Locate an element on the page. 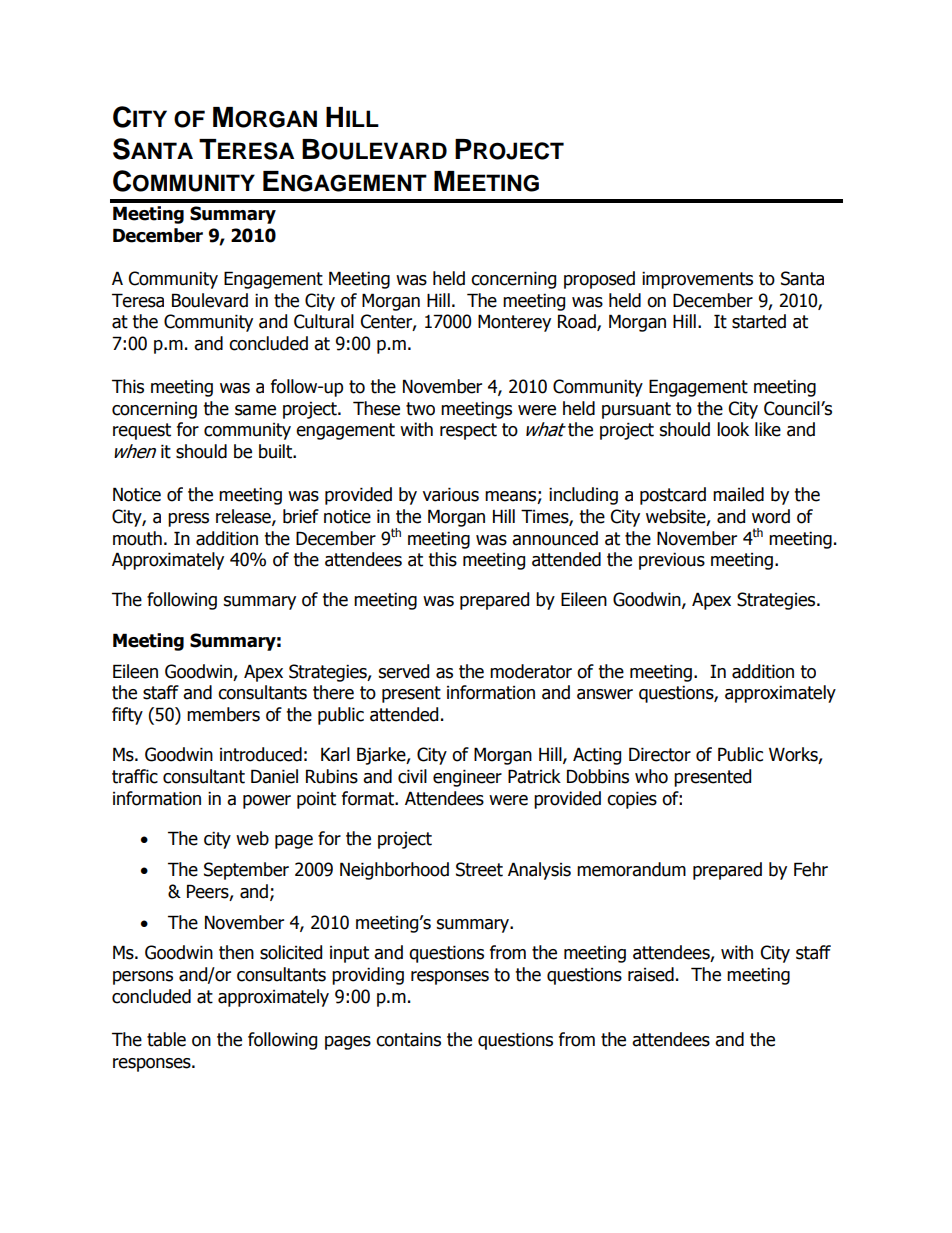  announced is located at coordinates (555, 538).
